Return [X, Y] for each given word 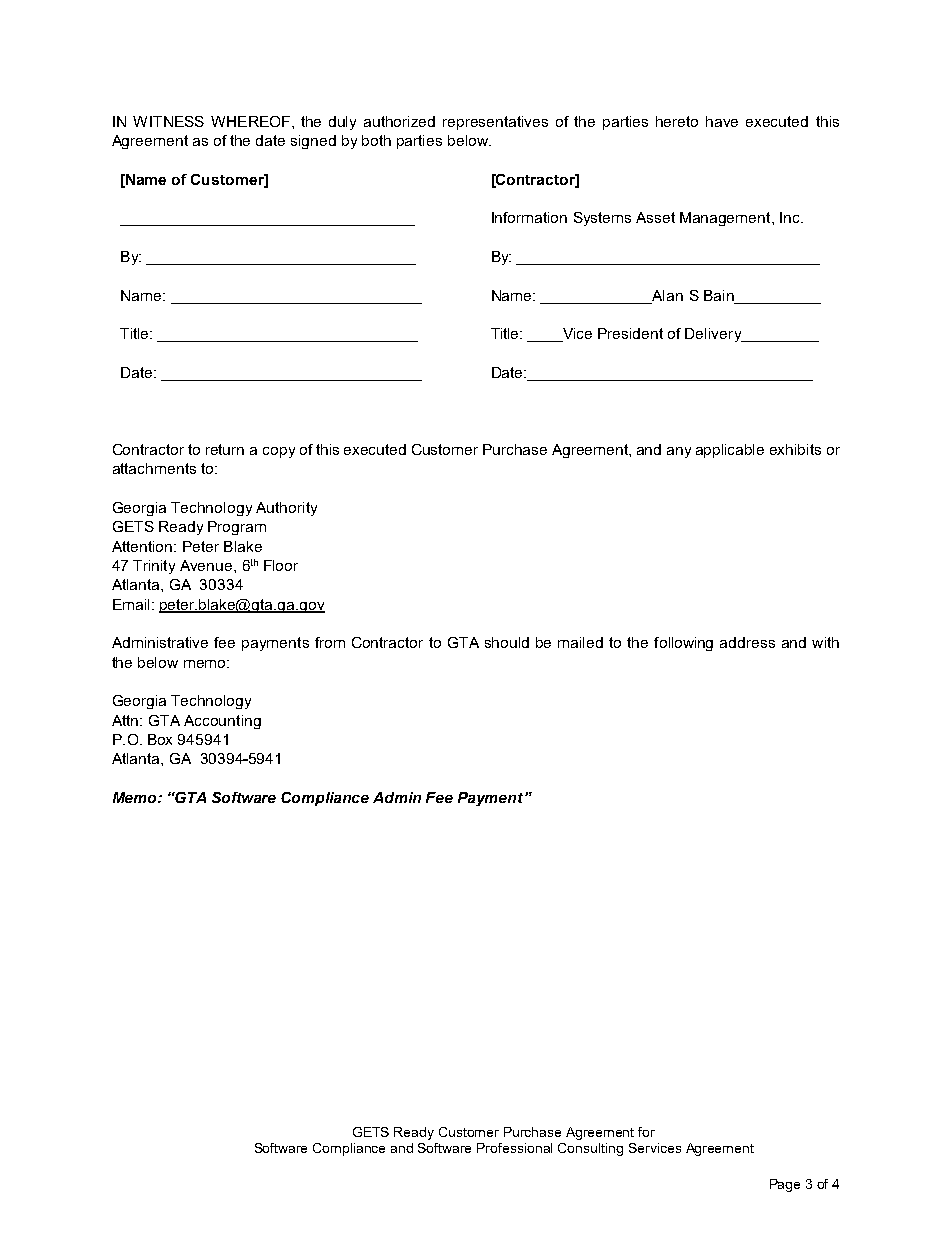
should [507, 642]
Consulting [590, 1149]
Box [160, 739]
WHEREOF [250, 121]
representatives [495, 123]
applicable [730, 451]
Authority [286, 509]
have [722, 121]
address [747, 642]
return [225, 449]
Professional [514, 1148]
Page [785, 1185]
